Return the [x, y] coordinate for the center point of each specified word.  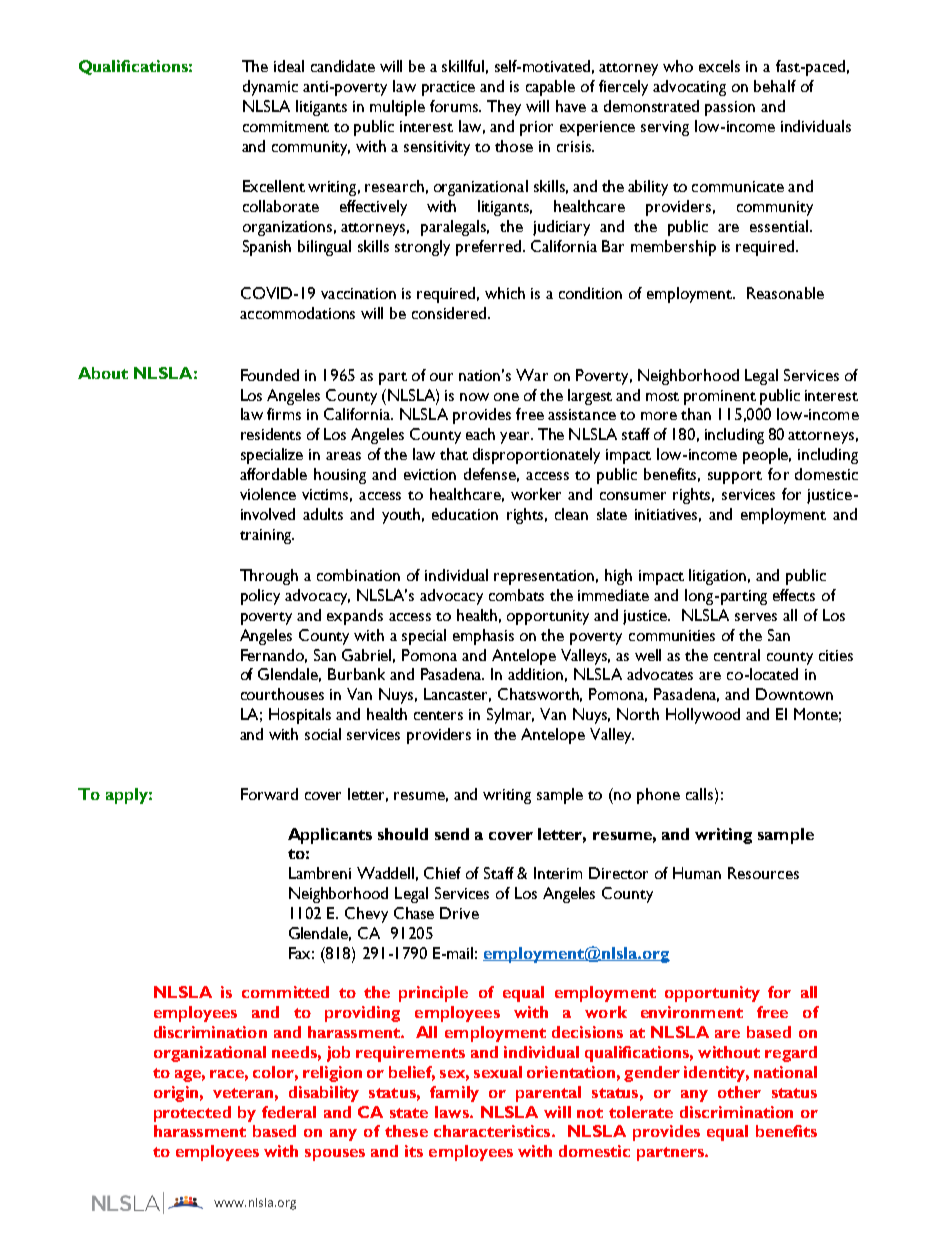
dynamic [270, 88]
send [452, 834]
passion [730, 108]
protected [192, 1114]
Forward [269, 794]
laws [453, 1112]
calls [701, 794]
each [480, 434]
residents [271, 434]
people [767, 456]
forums [455, 106]
